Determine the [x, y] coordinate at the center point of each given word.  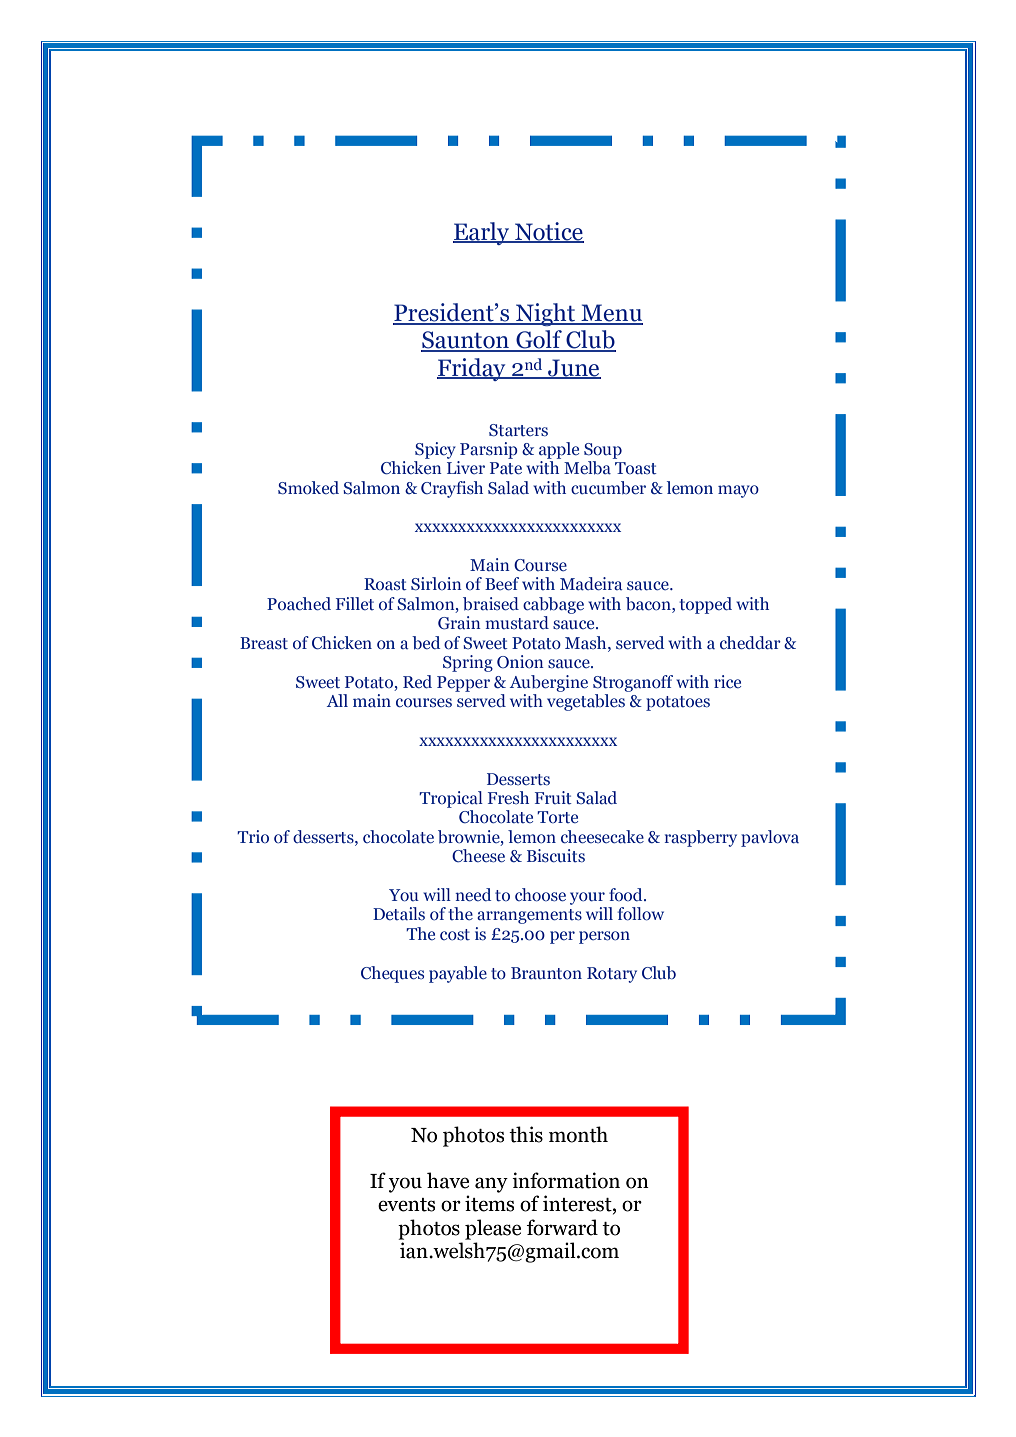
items [489, 1203]
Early [482, 233]
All [337, 700]
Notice [548, 232]
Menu [611, 314]
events [406, 1205]
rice [727, 681]
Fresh [508, 797]
